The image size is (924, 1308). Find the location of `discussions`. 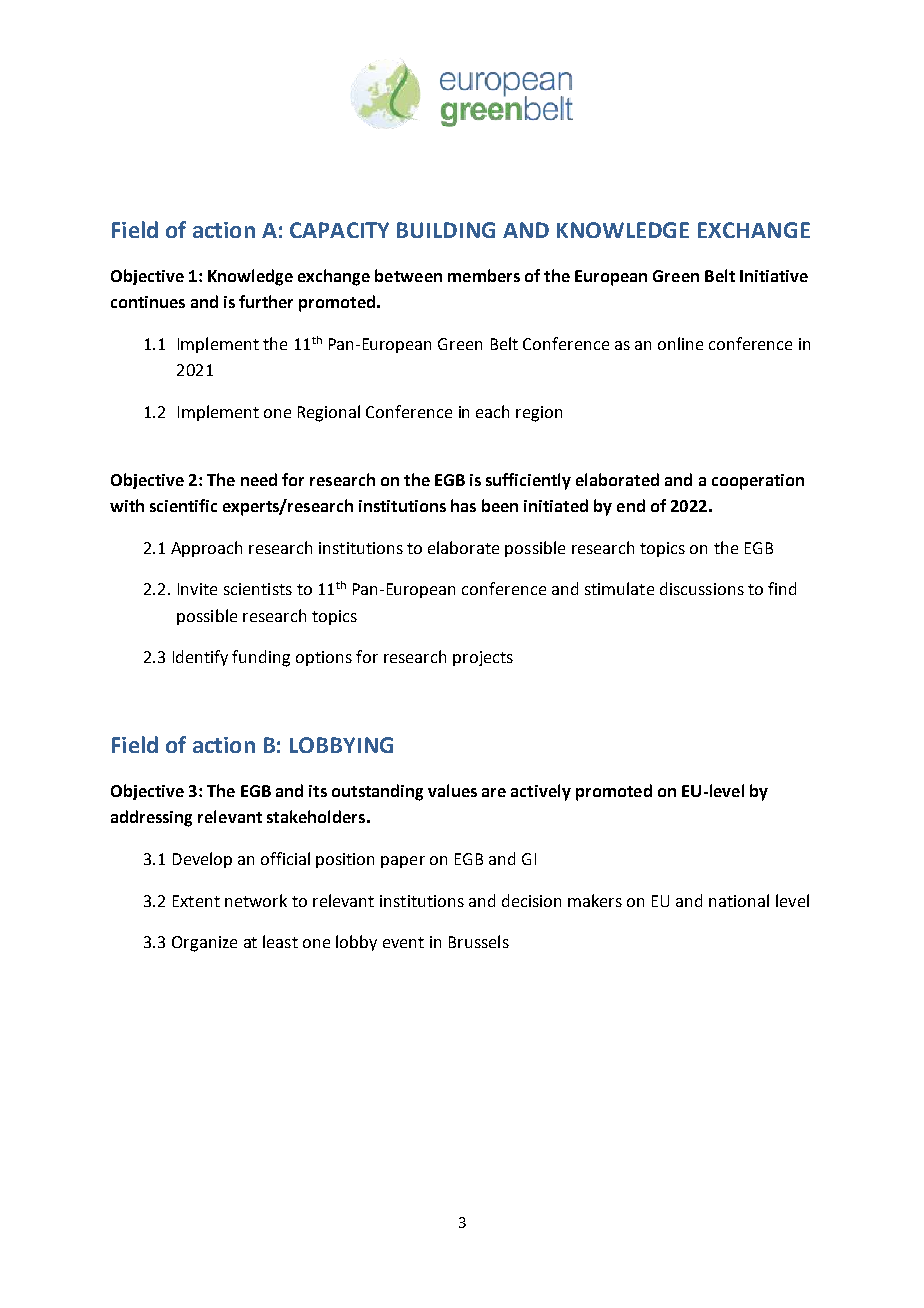

discussions is located at coordinates (702, 588).
